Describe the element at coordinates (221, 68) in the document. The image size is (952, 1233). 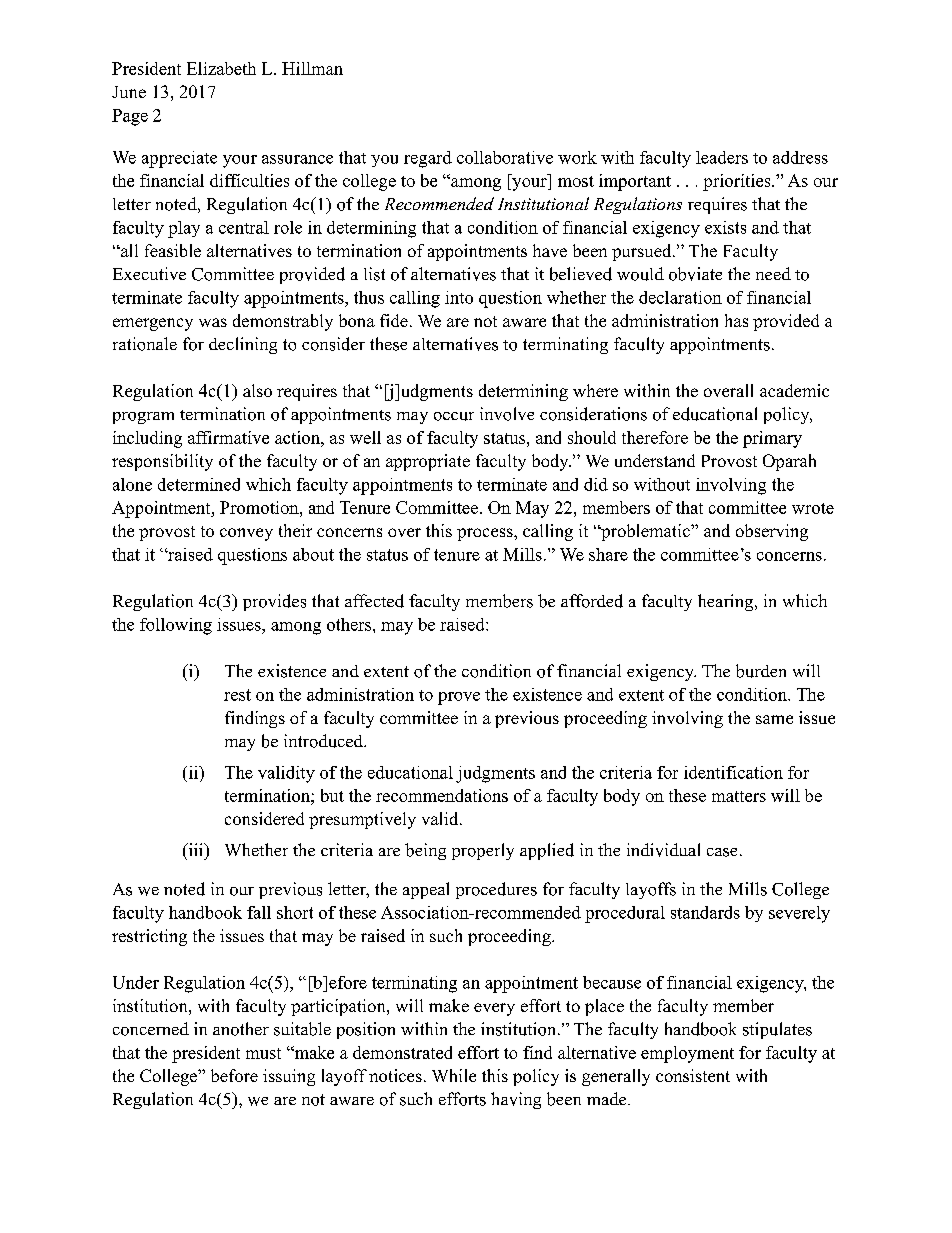
I see `Elizabeth` at that location.
